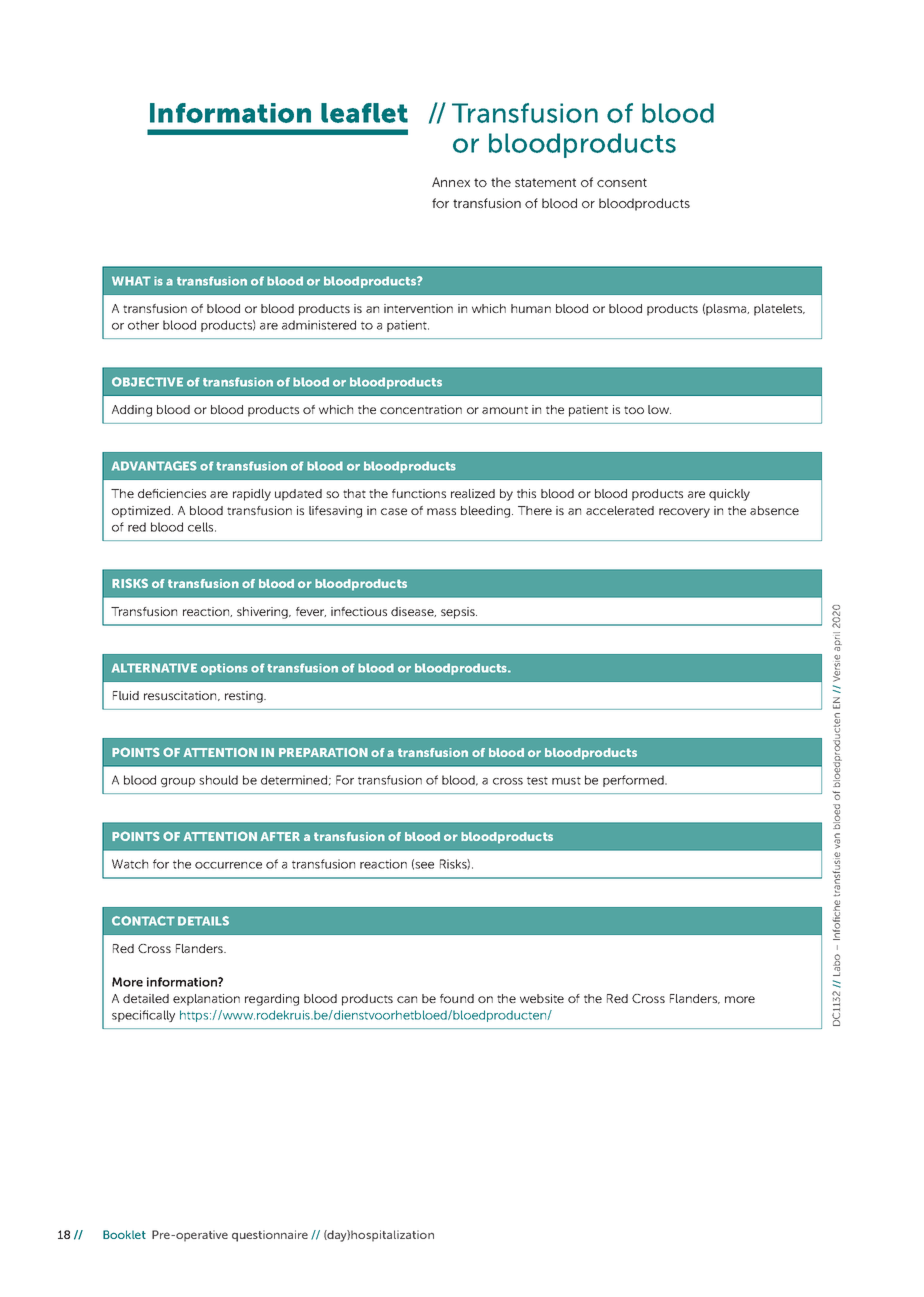  I want to click on questionnaire, so click(270, 1236).
